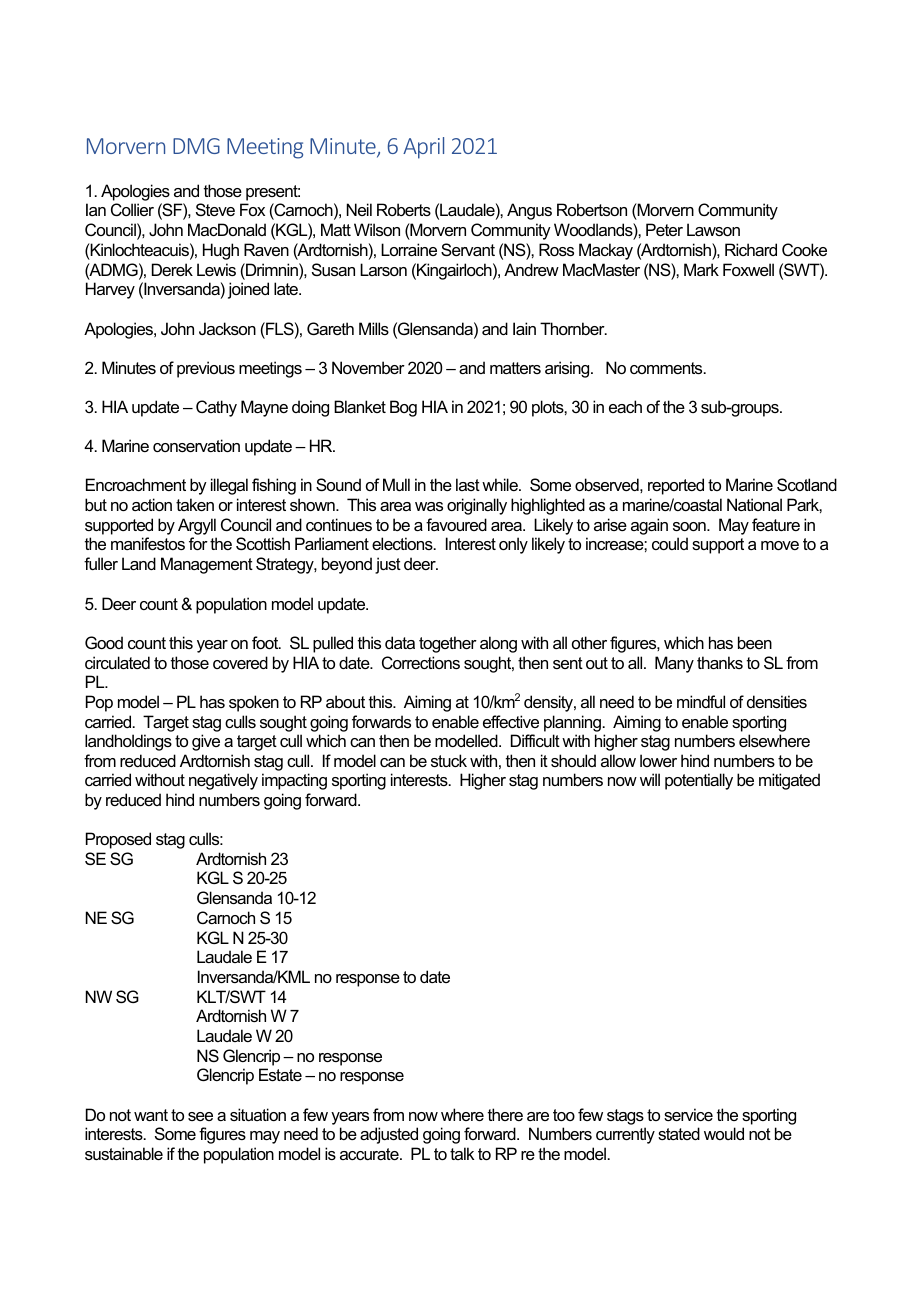 This screenshot has height=1308, width=924. What do you see at coordinates (200, 1116) in the screenshot?
I see `see` at bounding box center [200, 1116].
